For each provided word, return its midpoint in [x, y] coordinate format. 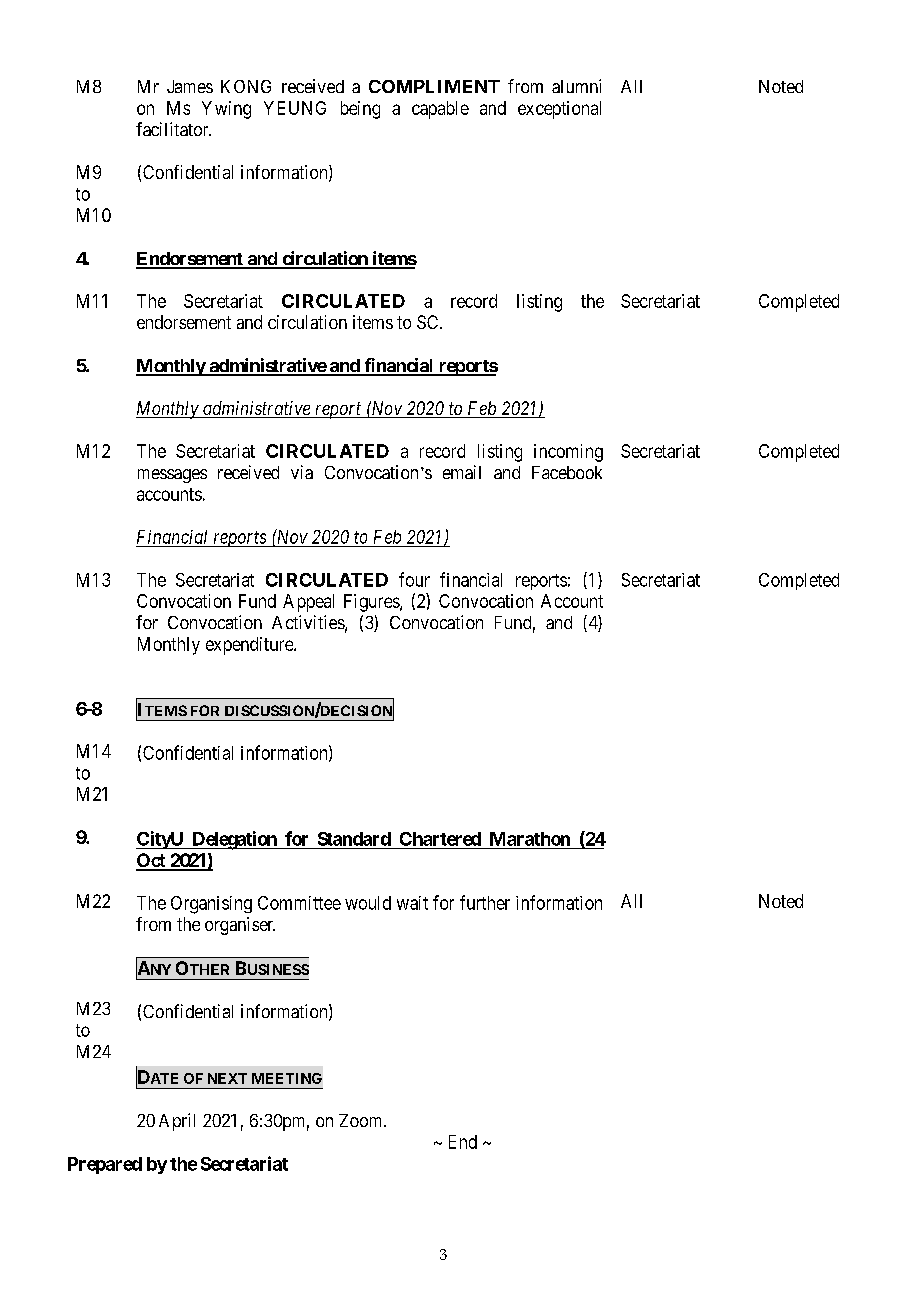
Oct [152, 861]
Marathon [530, 839]
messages [172, 476]
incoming [568, 453]
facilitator [173, 129]
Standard [354, 839]
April [177, 1122]
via [302, 472]
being [360, 110]
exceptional [559, 110]
